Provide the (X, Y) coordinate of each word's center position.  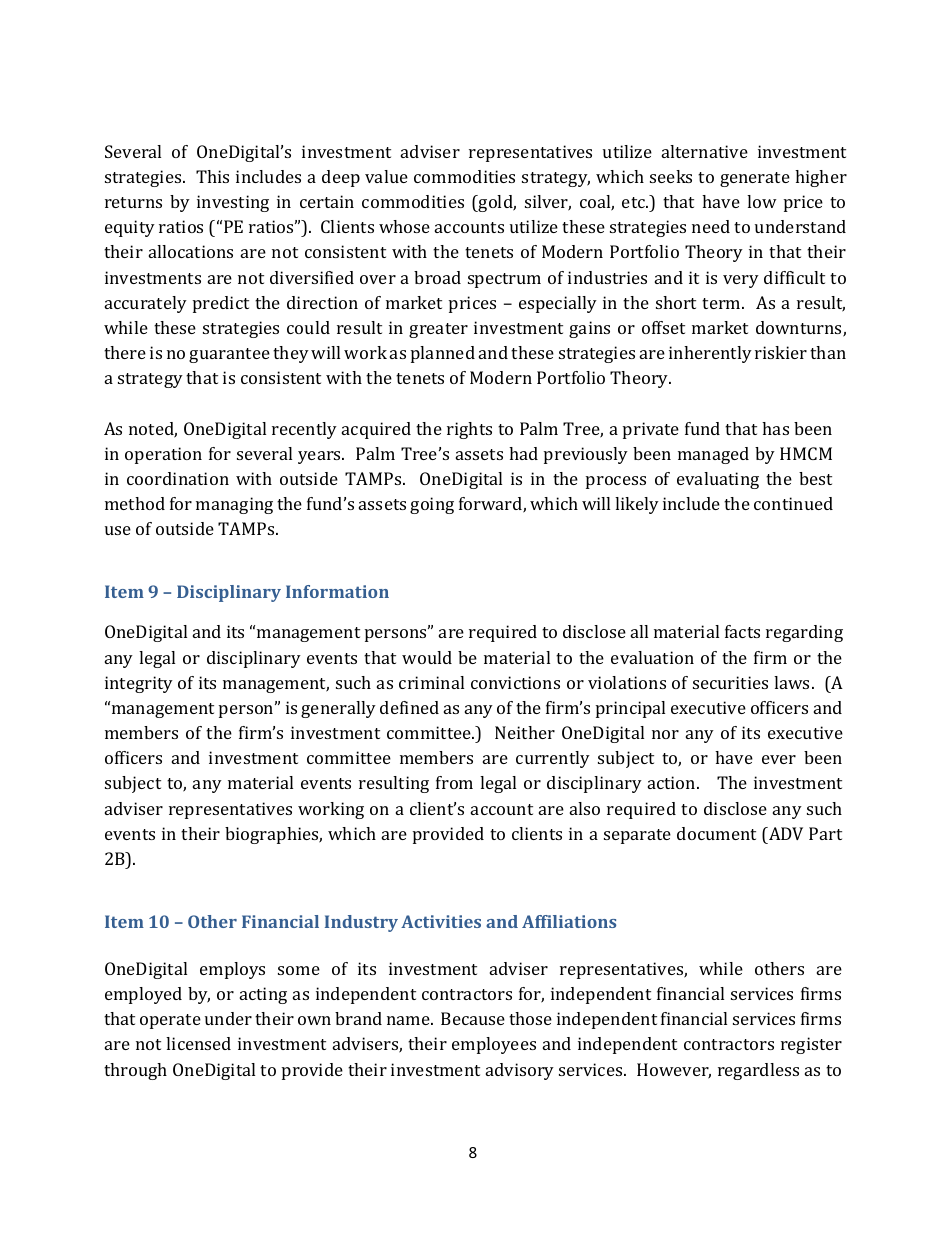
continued (793, 503)
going (432, 505)
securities (730, 682)
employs (232, 970)
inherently (710, 354)
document (716, 833)
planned (443, 354)
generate (755, 179)
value (386, 176)
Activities (441, 921)
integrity (139, 684)
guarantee (229, 355)
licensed (198, 1043)
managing (234, 505)
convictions (515, 682)
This (212, 176)
